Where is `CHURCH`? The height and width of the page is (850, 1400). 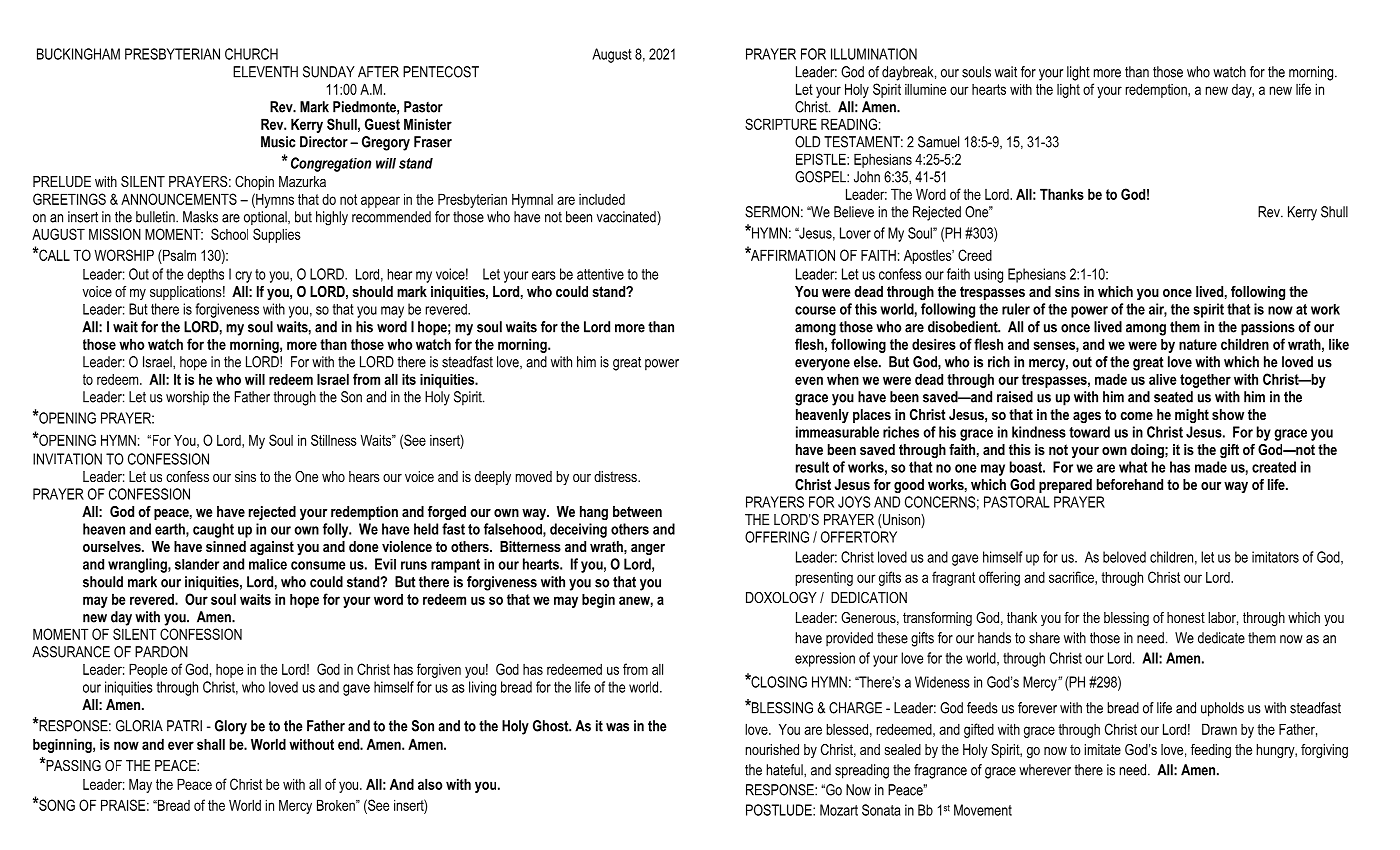 CHURCH is located at coordinates (251, 54).
